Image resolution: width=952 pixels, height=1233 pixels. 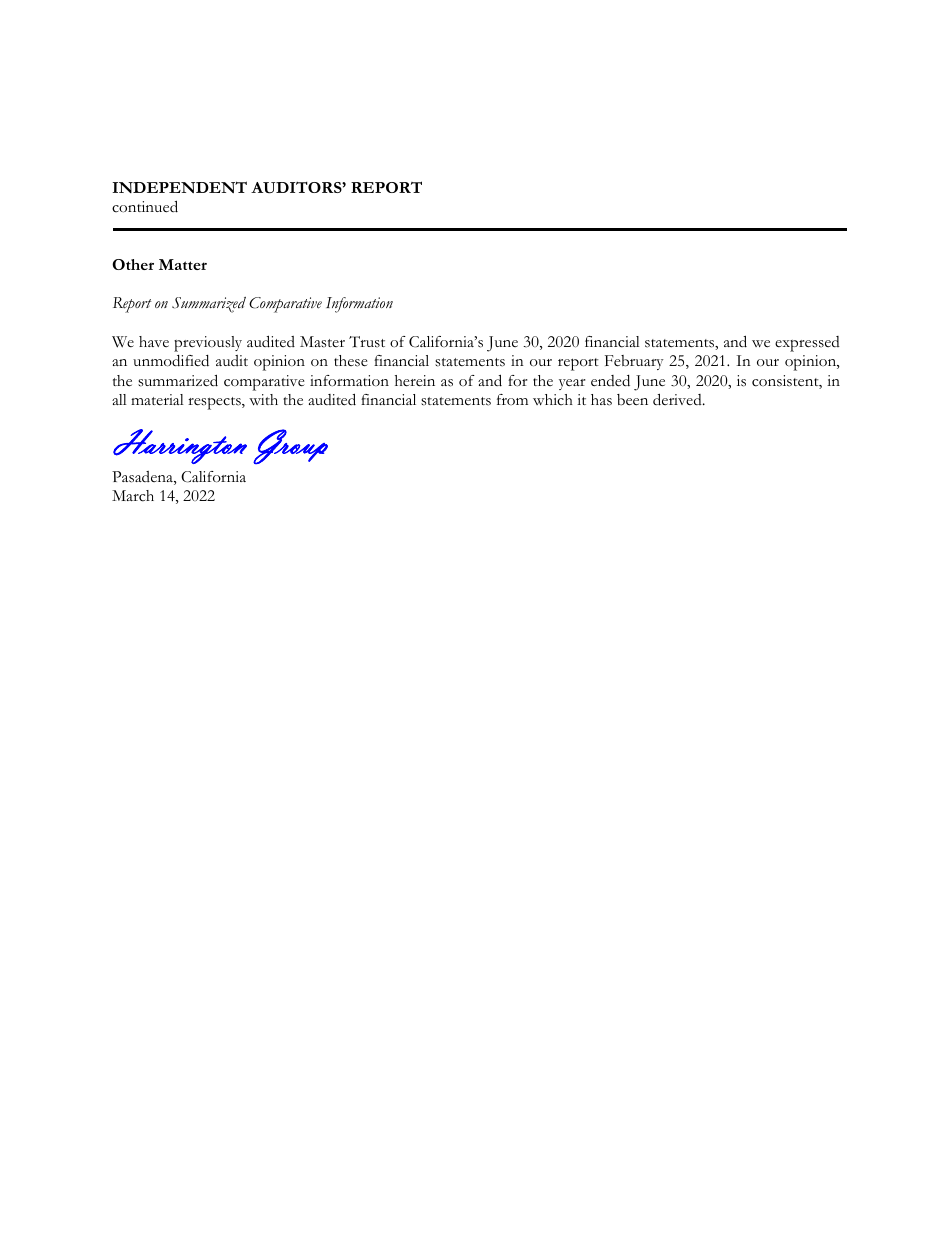 I want to click on herein, so click(x=415, y=381).
